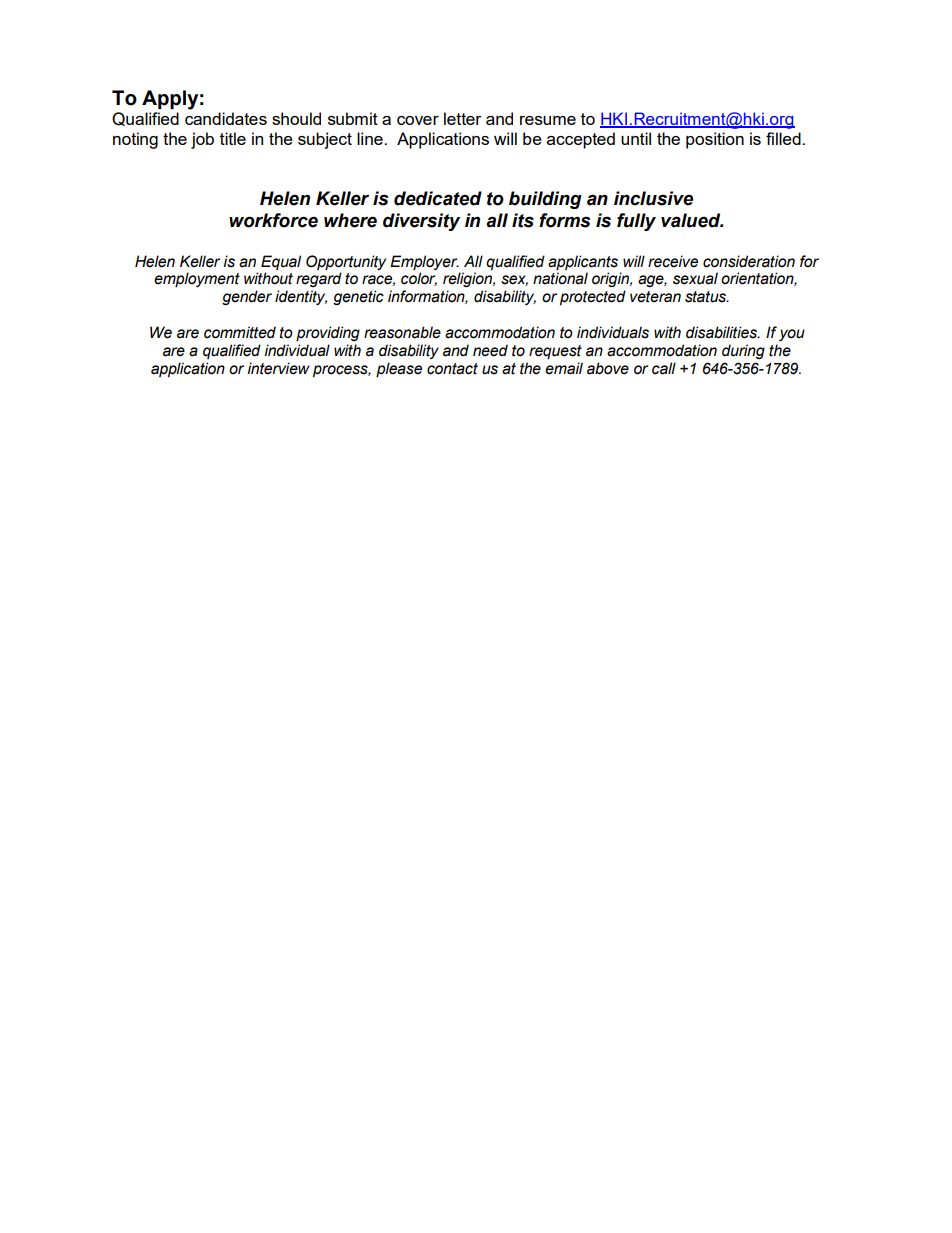  I want to click on interview, so click(278, 368).
